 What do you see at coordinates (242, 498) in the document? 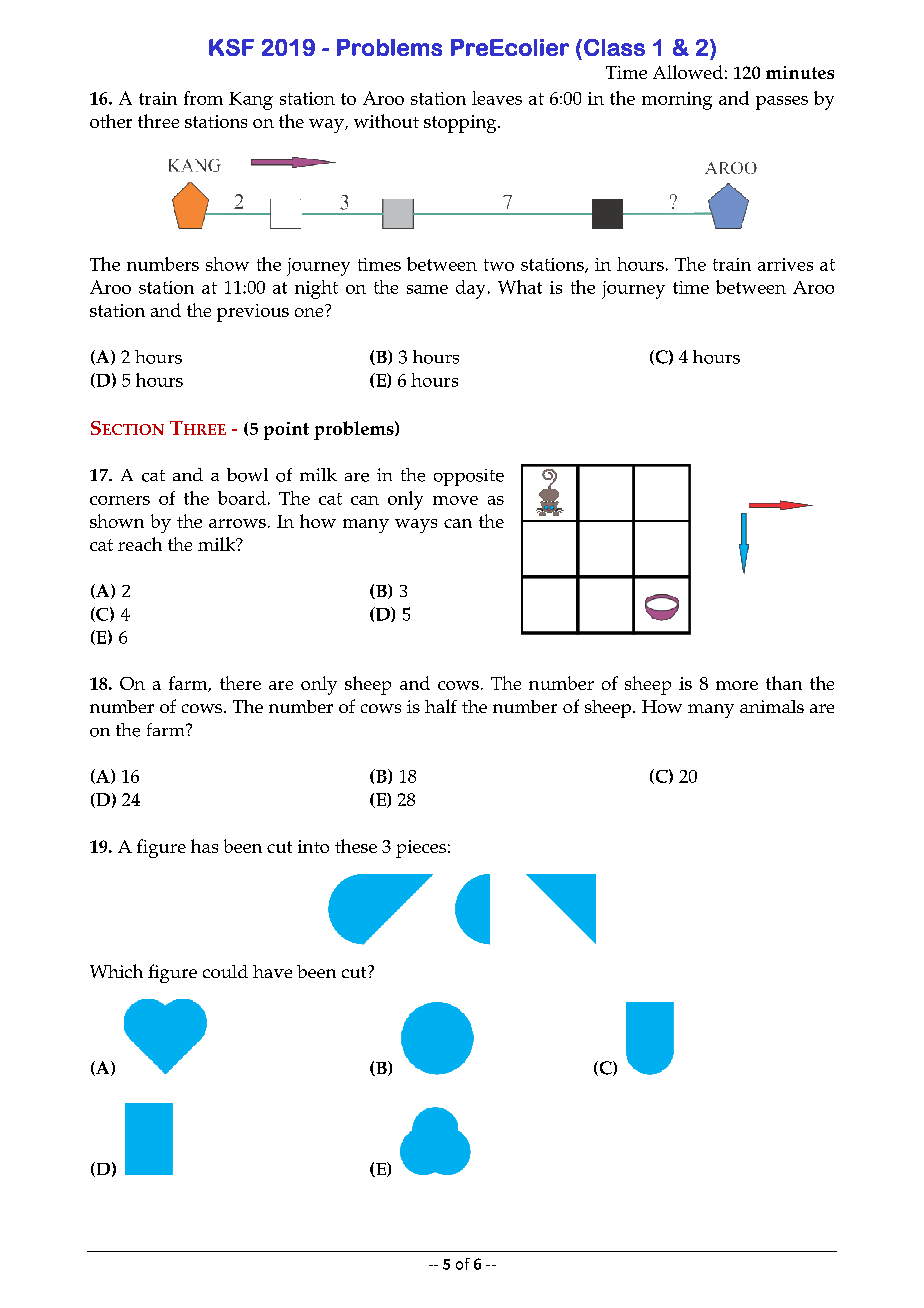
I see `board` at bounding box center [242, 498].
